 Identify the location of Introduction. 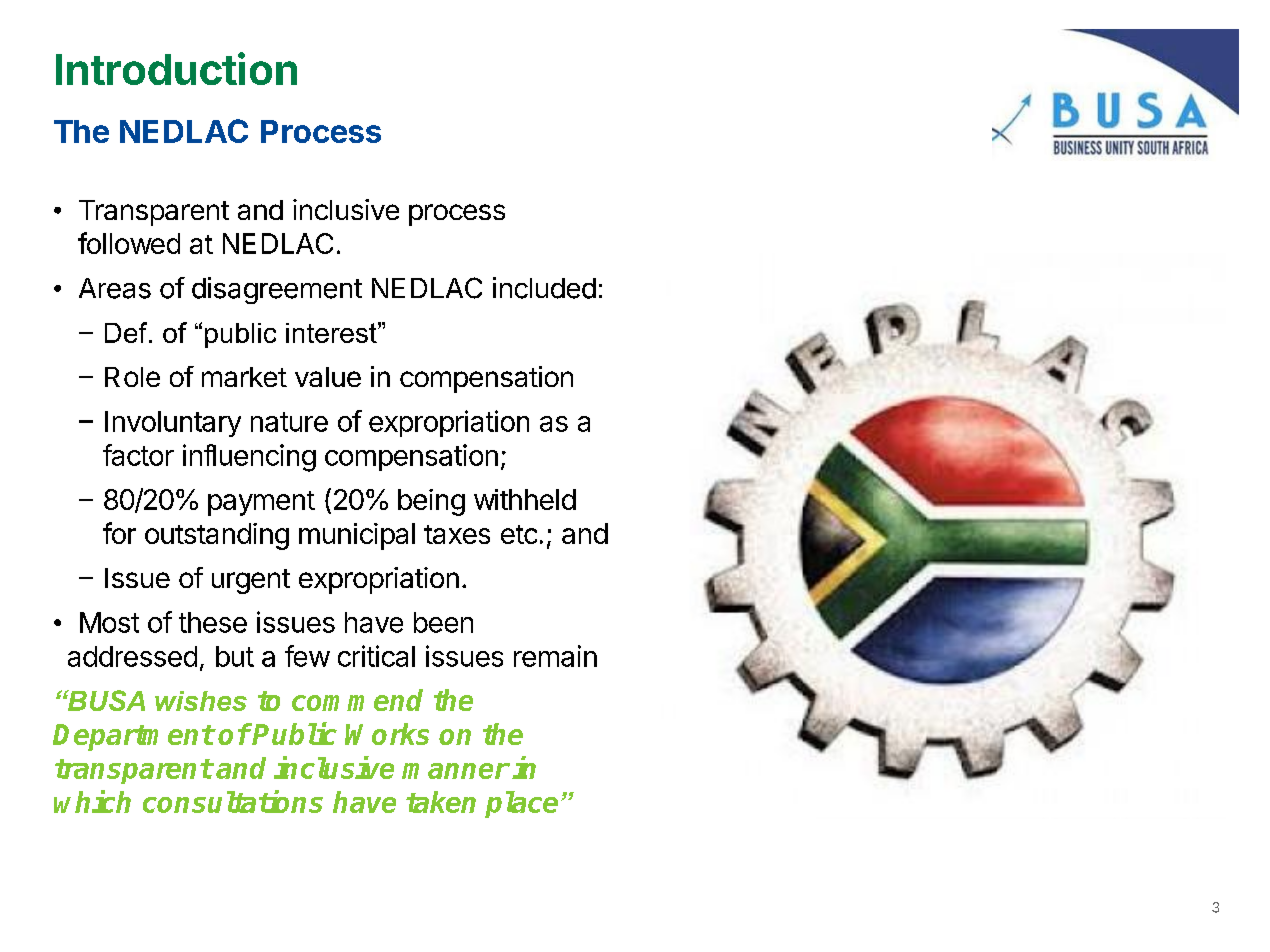
(176, 68).
